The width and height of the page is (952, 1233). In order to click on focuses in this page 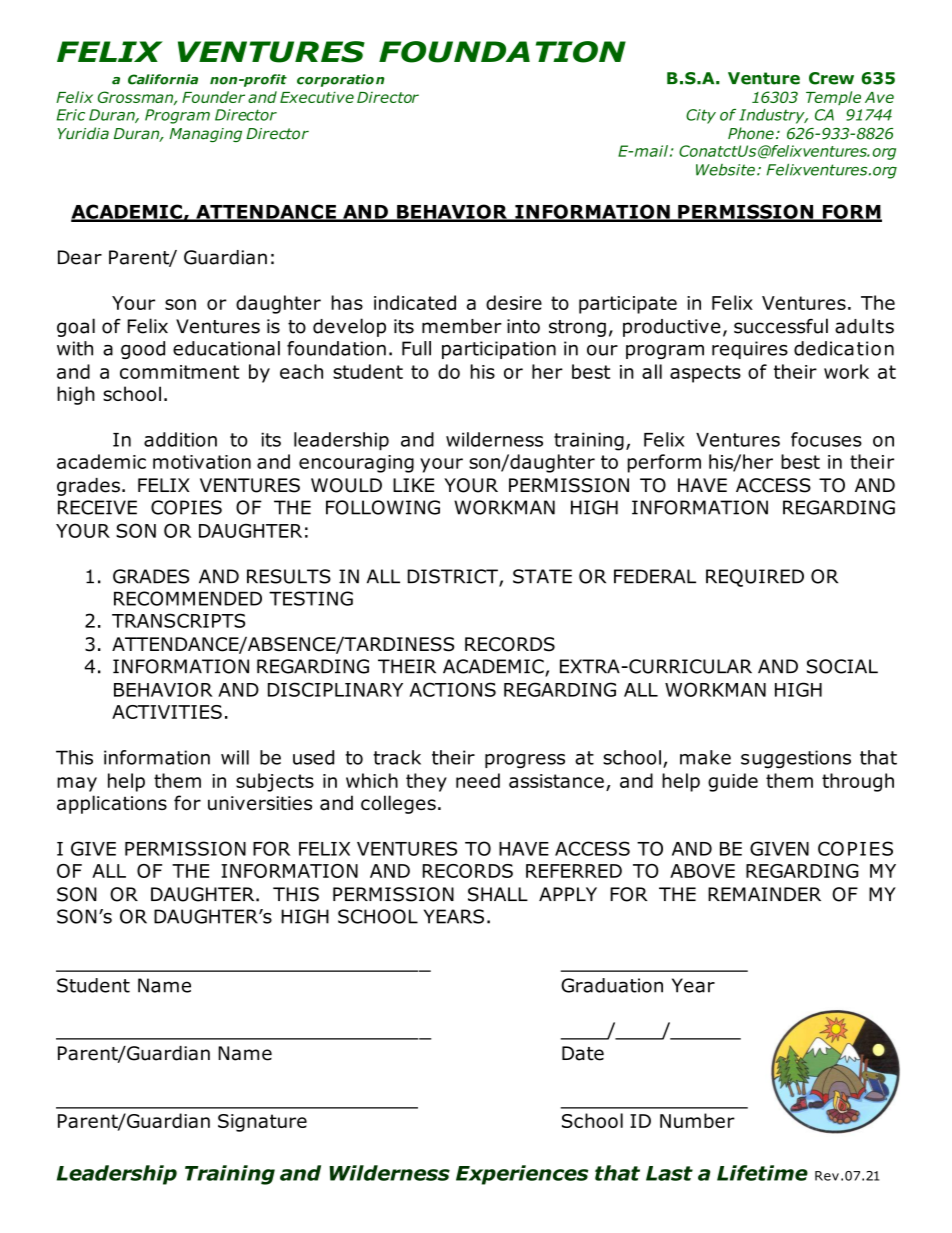, I will do `click(826, 439)`.
